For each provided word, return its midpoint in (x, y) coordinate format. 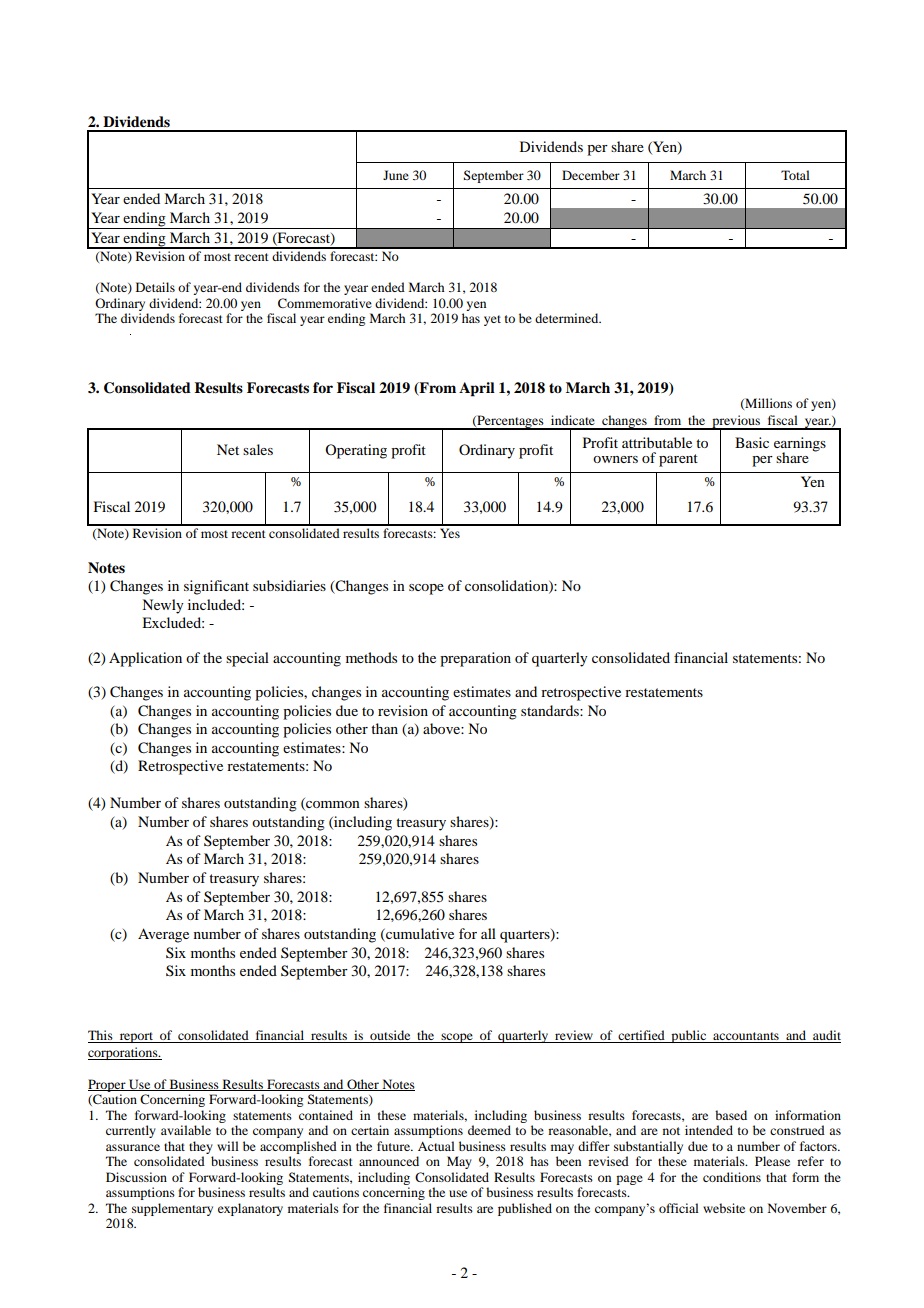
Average (163, 935)
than (384, 728)
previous (736, 422)
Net (228, 449)
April (477, 389)
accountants (746, 1037)
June (396, 175)
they (201, 1147)
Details (155, 287)
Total (795, 175)
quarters (526, 936)
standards (551, 710)
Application (145, 659)
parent (678, 460)
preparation (475, 659)
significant (216, 587)
